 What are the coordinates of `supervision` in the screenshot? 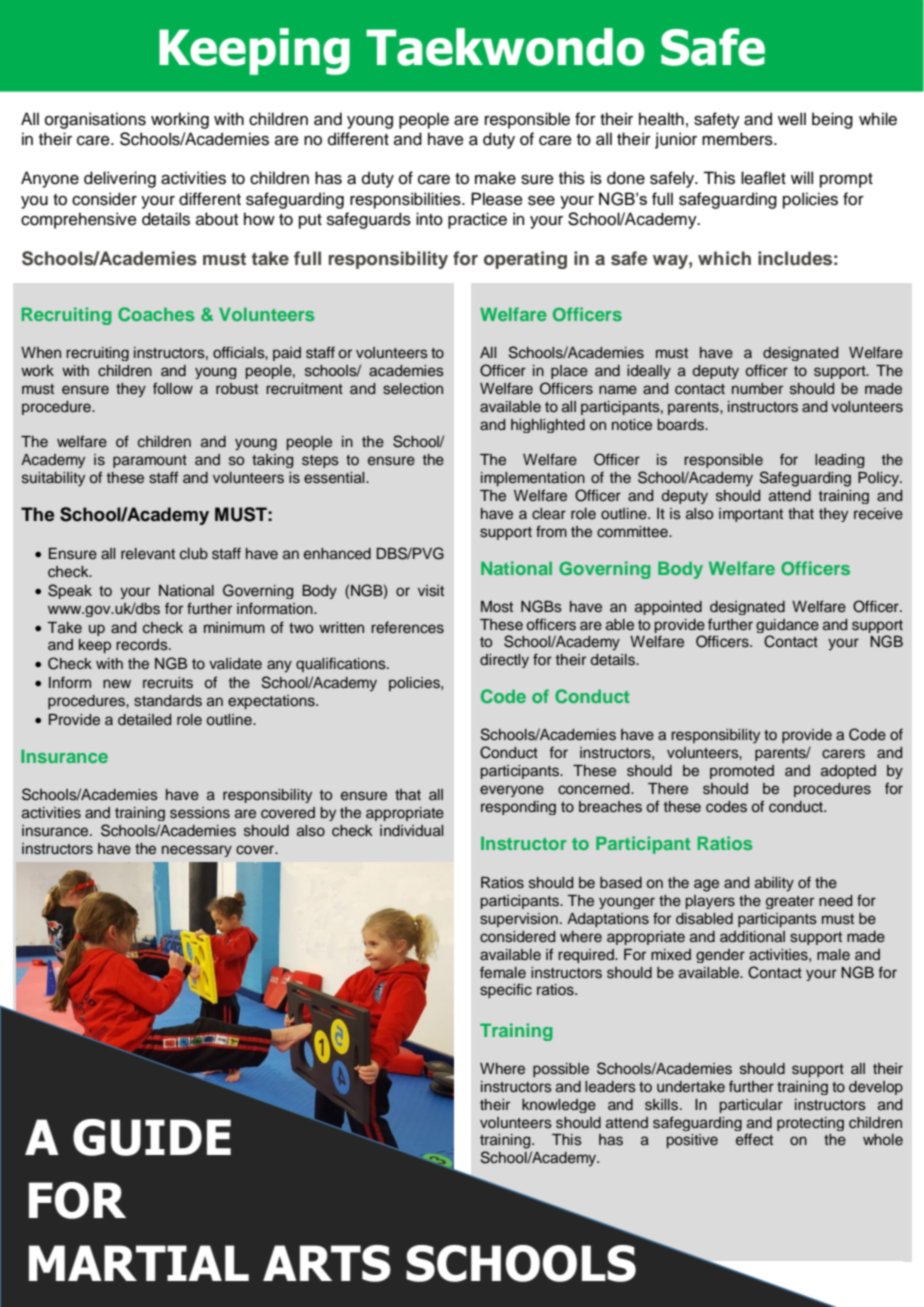 It's located at (519, 920).
